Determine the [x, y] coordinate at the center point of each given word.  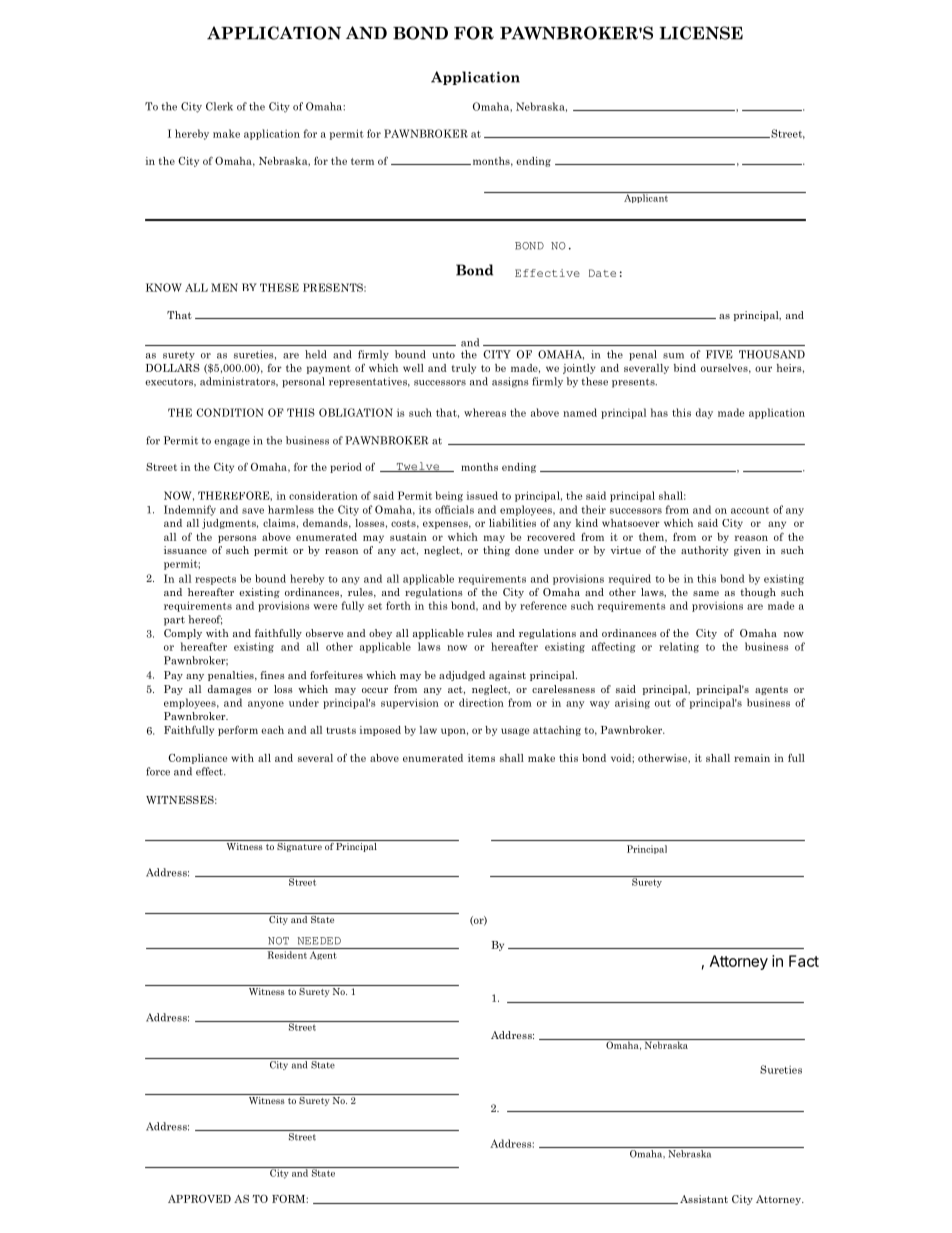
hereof [205, 620]
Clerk [219, 106]
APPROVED [199, 1198]
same [706, 593]
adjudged [462, 676]
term [362, 161]
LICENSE [701, 33]
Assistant [704, 1199]
